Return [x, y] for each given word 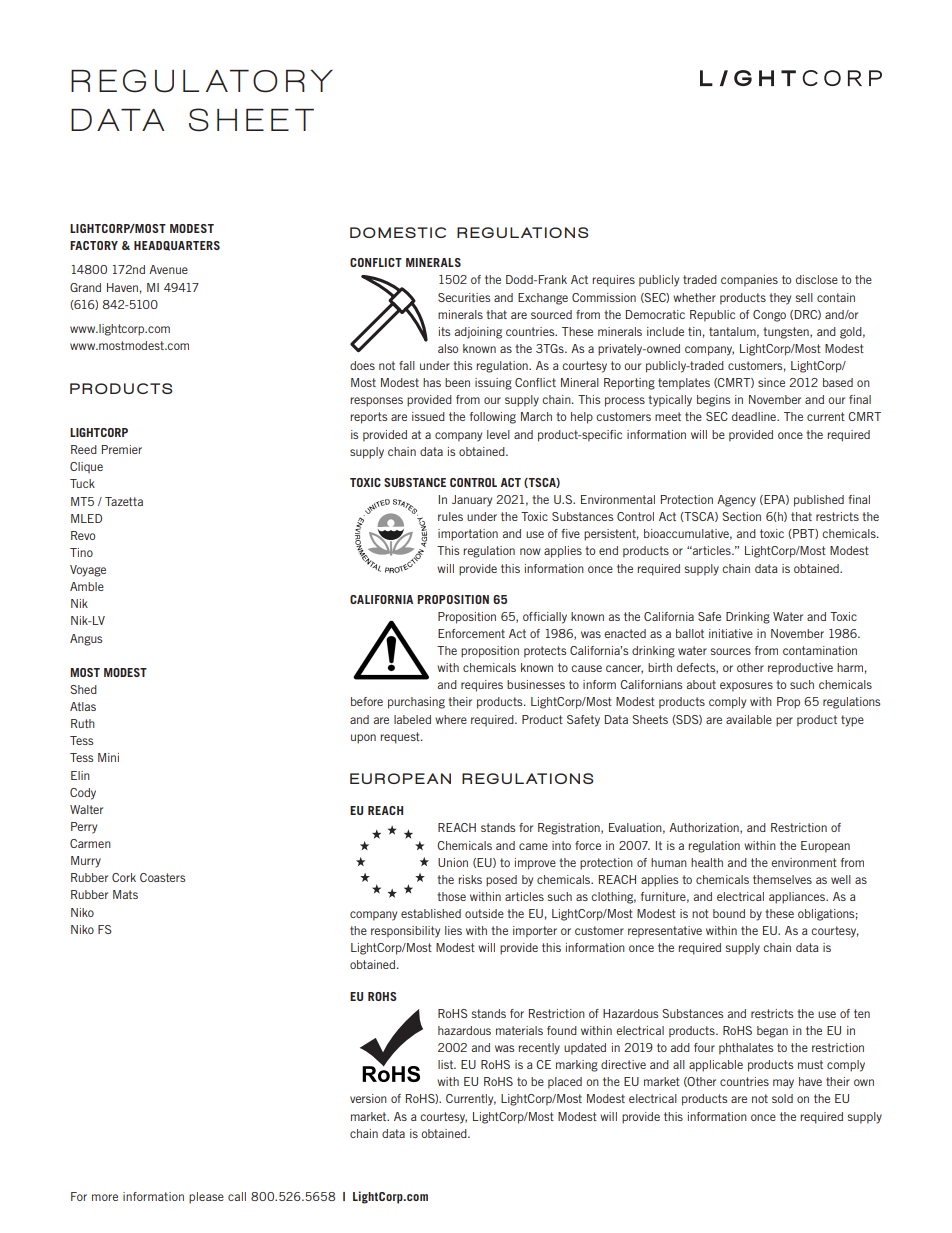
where [451, 719]
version [368, 1098]
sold [782, 1098]
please [206, 1198]
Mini [108, 757]
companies [749, 281]
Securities [464, 297]
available [749, 719]
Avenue [168, 269]
